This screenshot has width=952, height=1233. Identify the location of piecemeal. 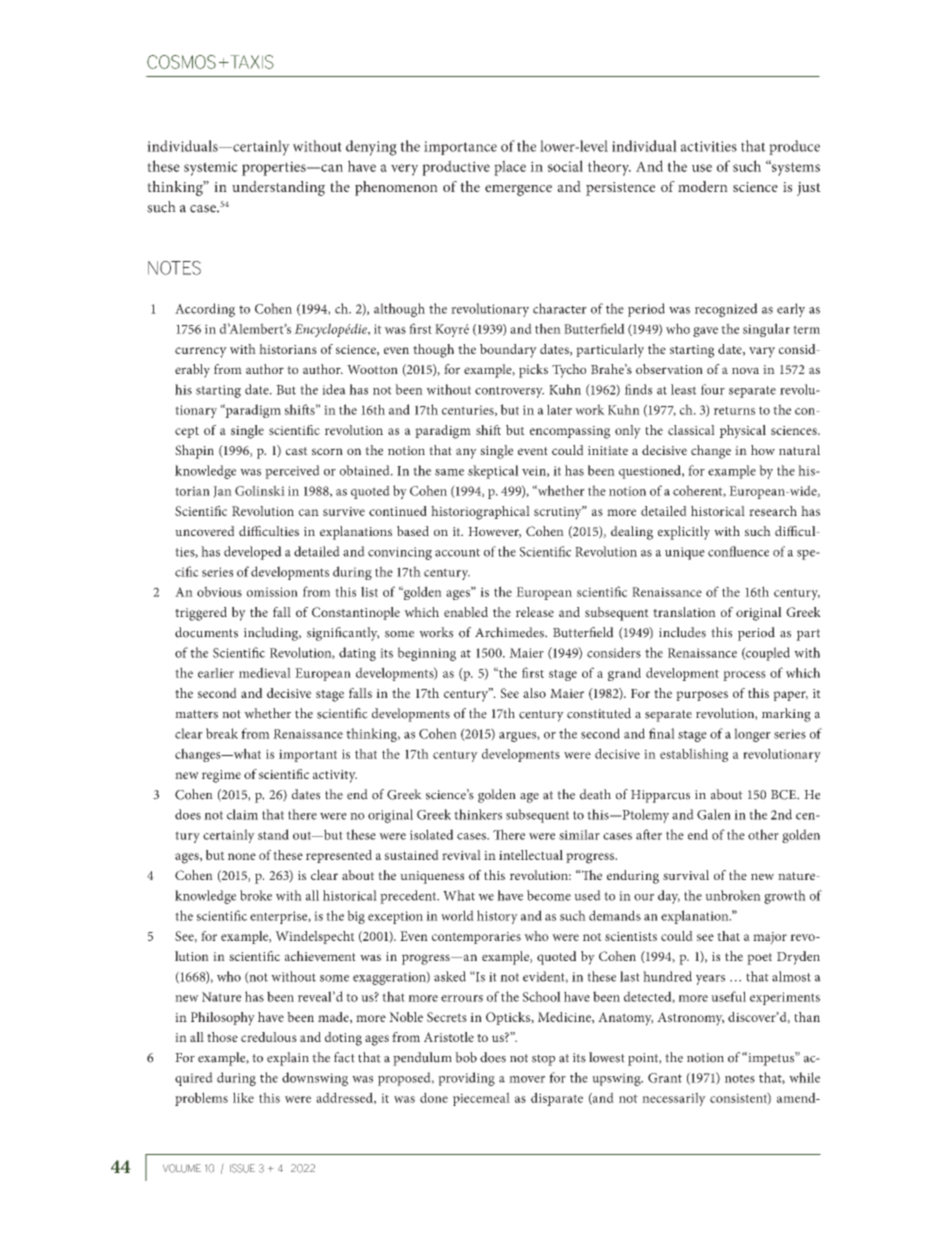
(481, 1099).
